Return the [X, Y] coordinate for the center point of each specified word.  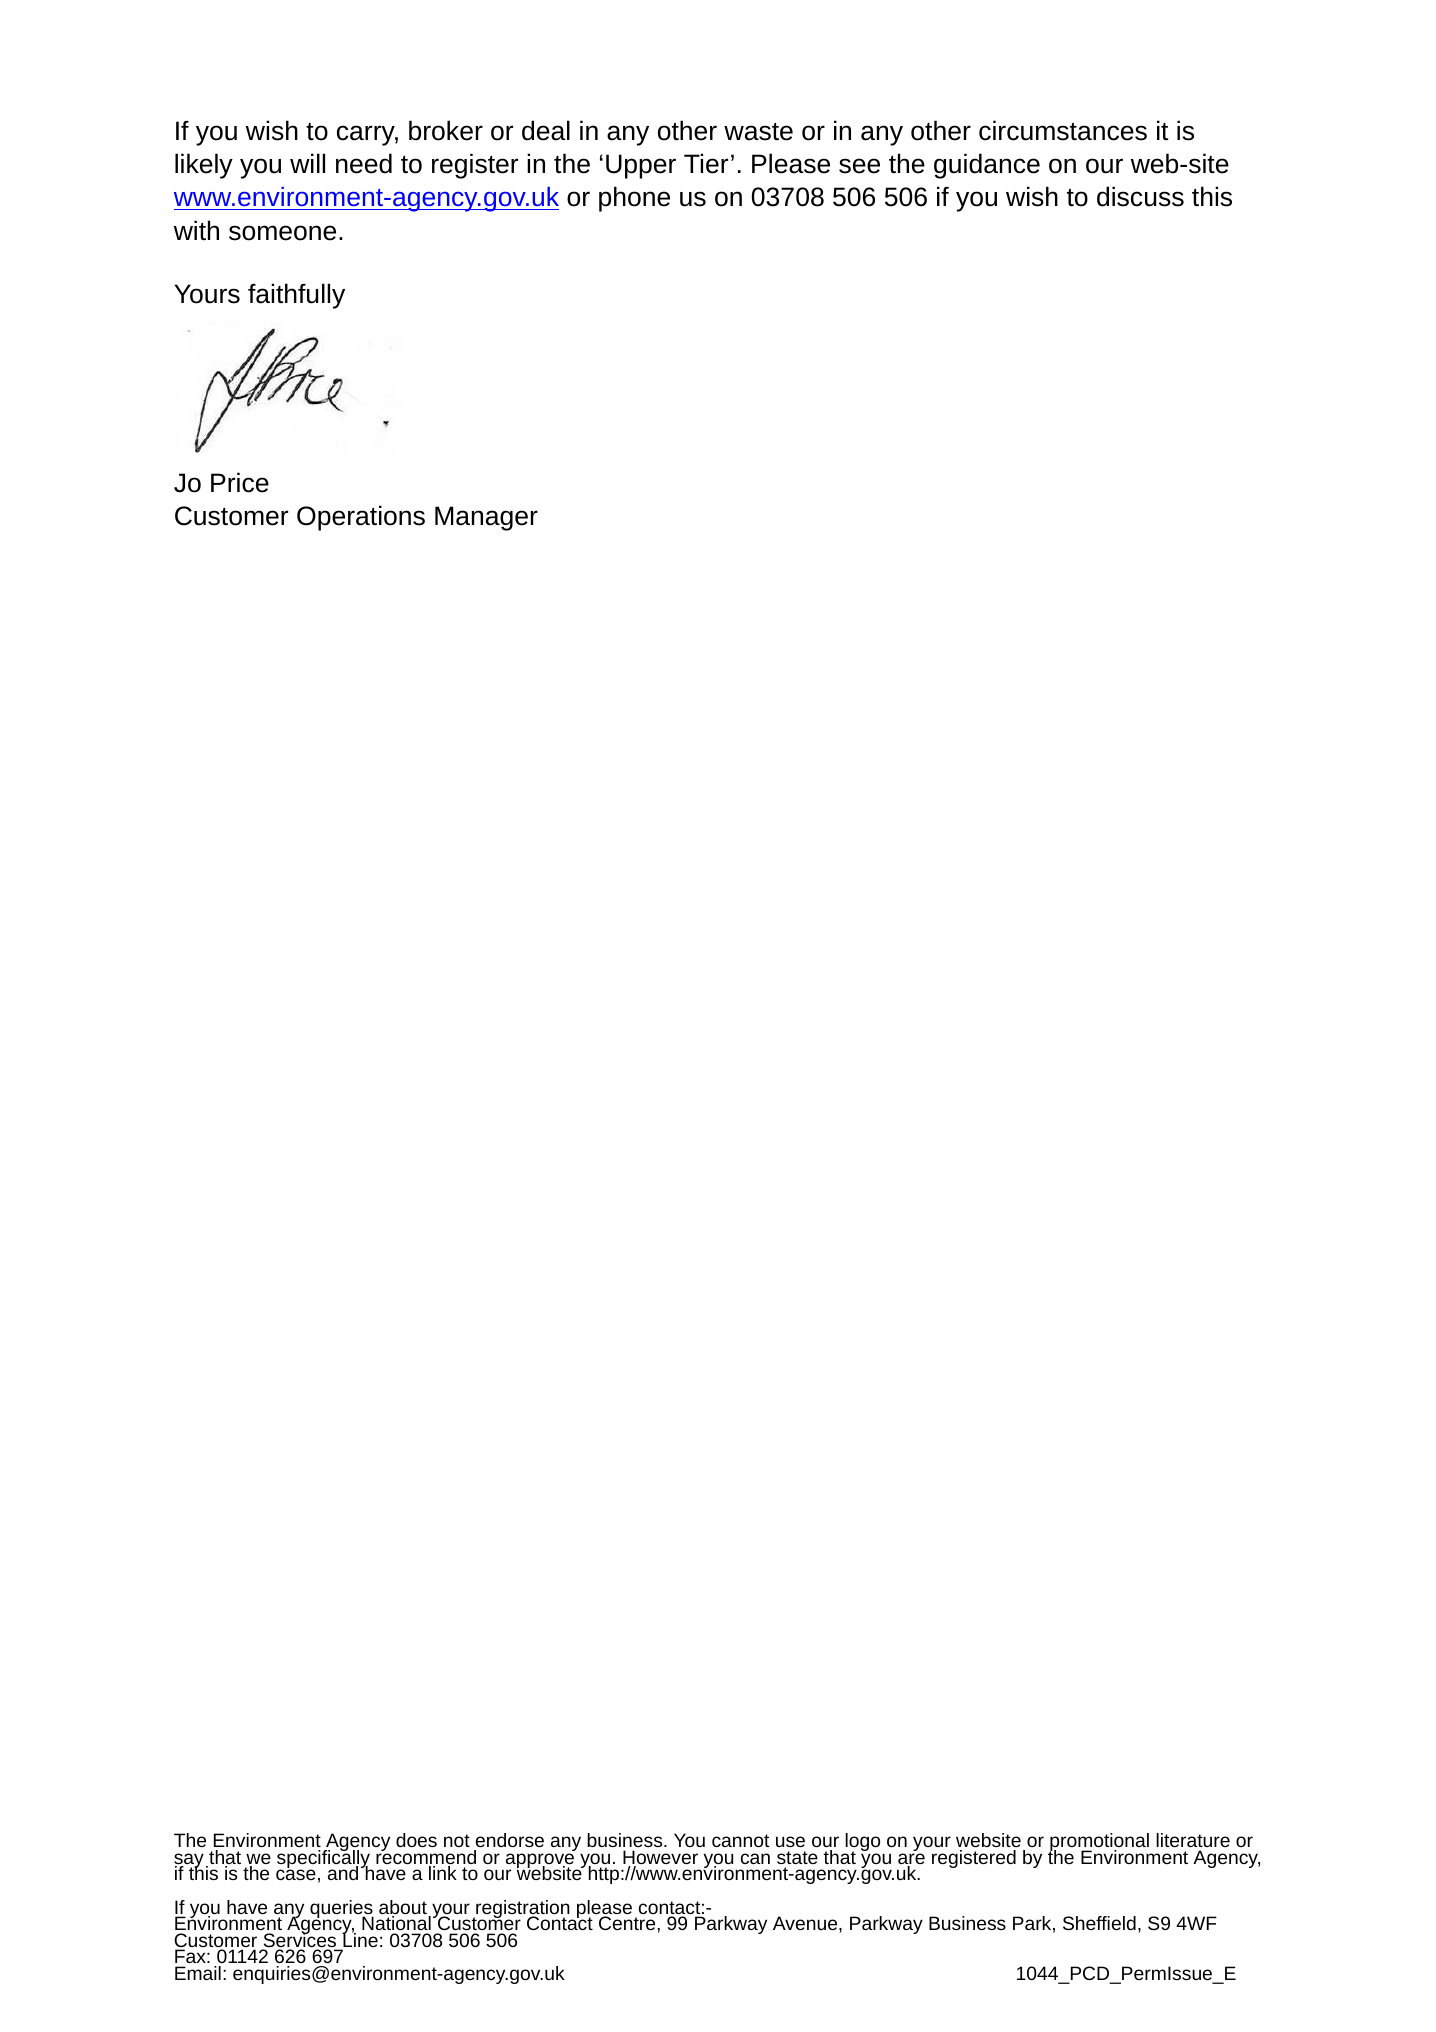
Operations [361, 518]
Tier [706, 163]
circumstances [1063, 130]
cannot [741, 1840]
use [790, 1841]
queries [341, 1910]
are [911, 1860]
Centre [628, 1923]
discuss [1140, 196]
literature [1193, 1840]
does [416, 1840]
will [307, 163]
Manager [486, 518]
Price [240, 482]
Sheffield [1099, 1923]
